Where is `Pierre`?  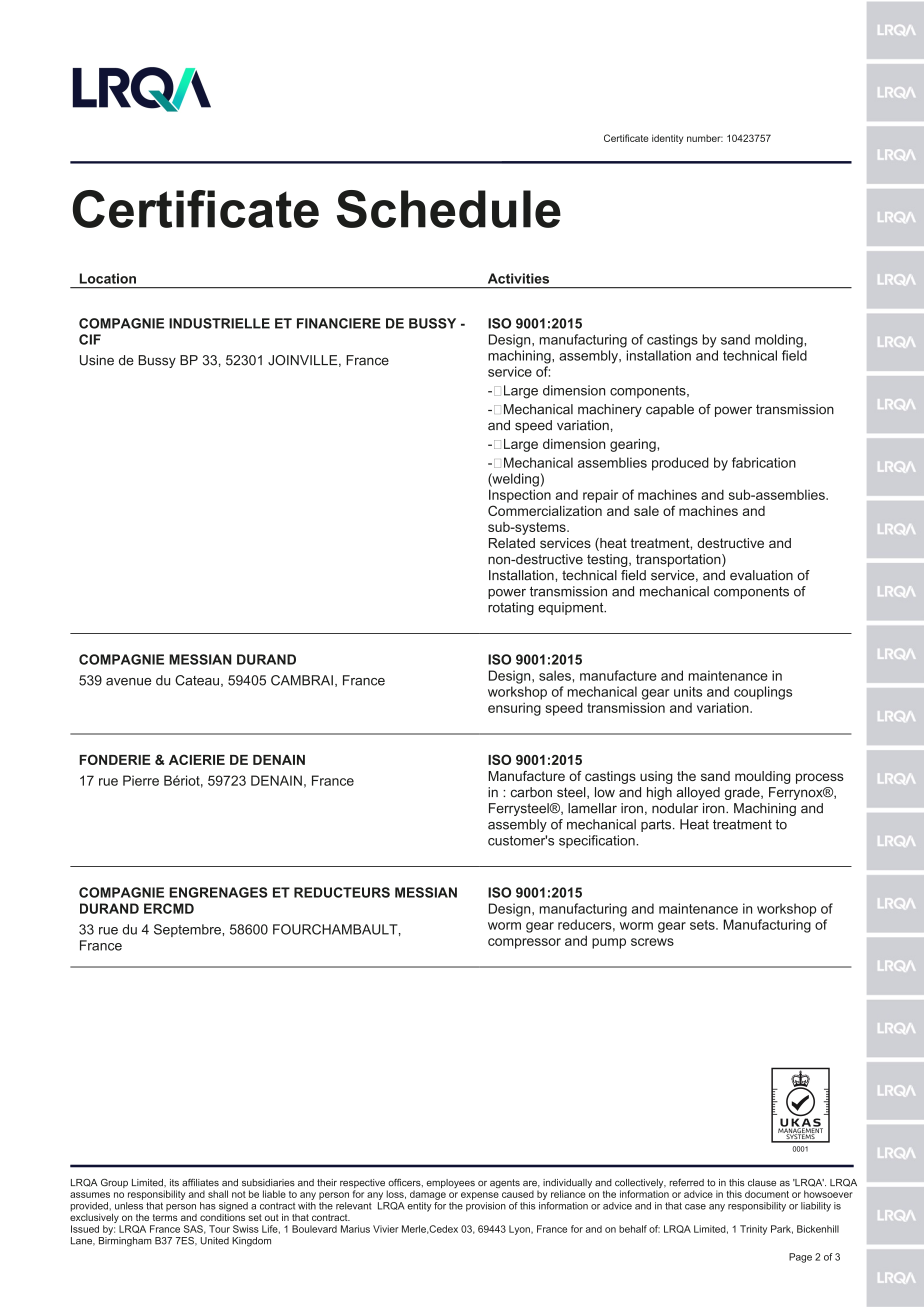 Pierre is located at coordinates (141, 780).
